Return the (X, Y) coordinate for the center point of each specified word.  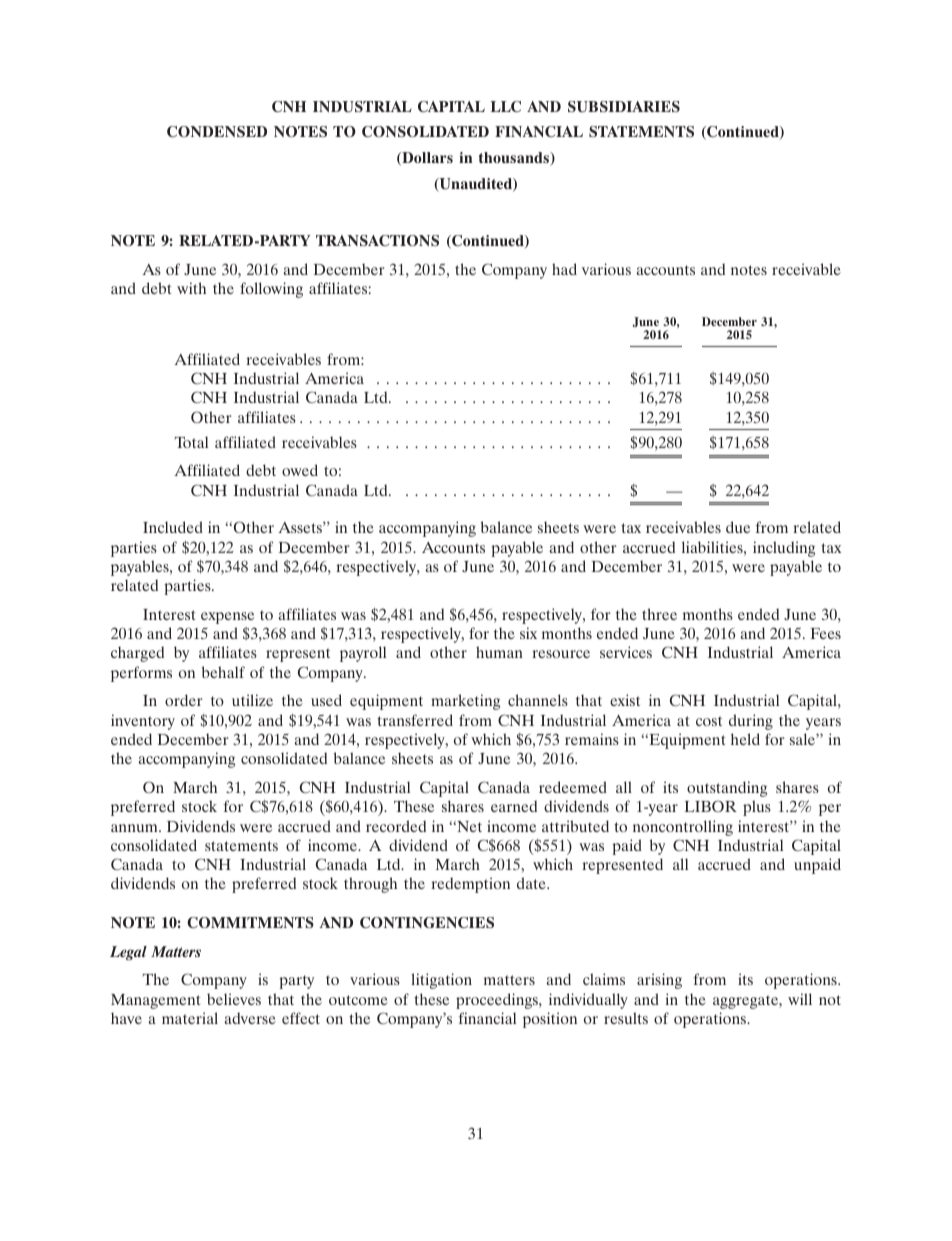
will (800, 999)
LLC (506, 106)
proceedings (498, 1001)
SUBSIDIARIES (624, 107)
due (738, 527)
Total (191, 442)
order (184, 700)
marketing (465, 702)
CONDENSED (217, 131)
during (751, 722)
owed (300, 470)
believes (234, 999)
